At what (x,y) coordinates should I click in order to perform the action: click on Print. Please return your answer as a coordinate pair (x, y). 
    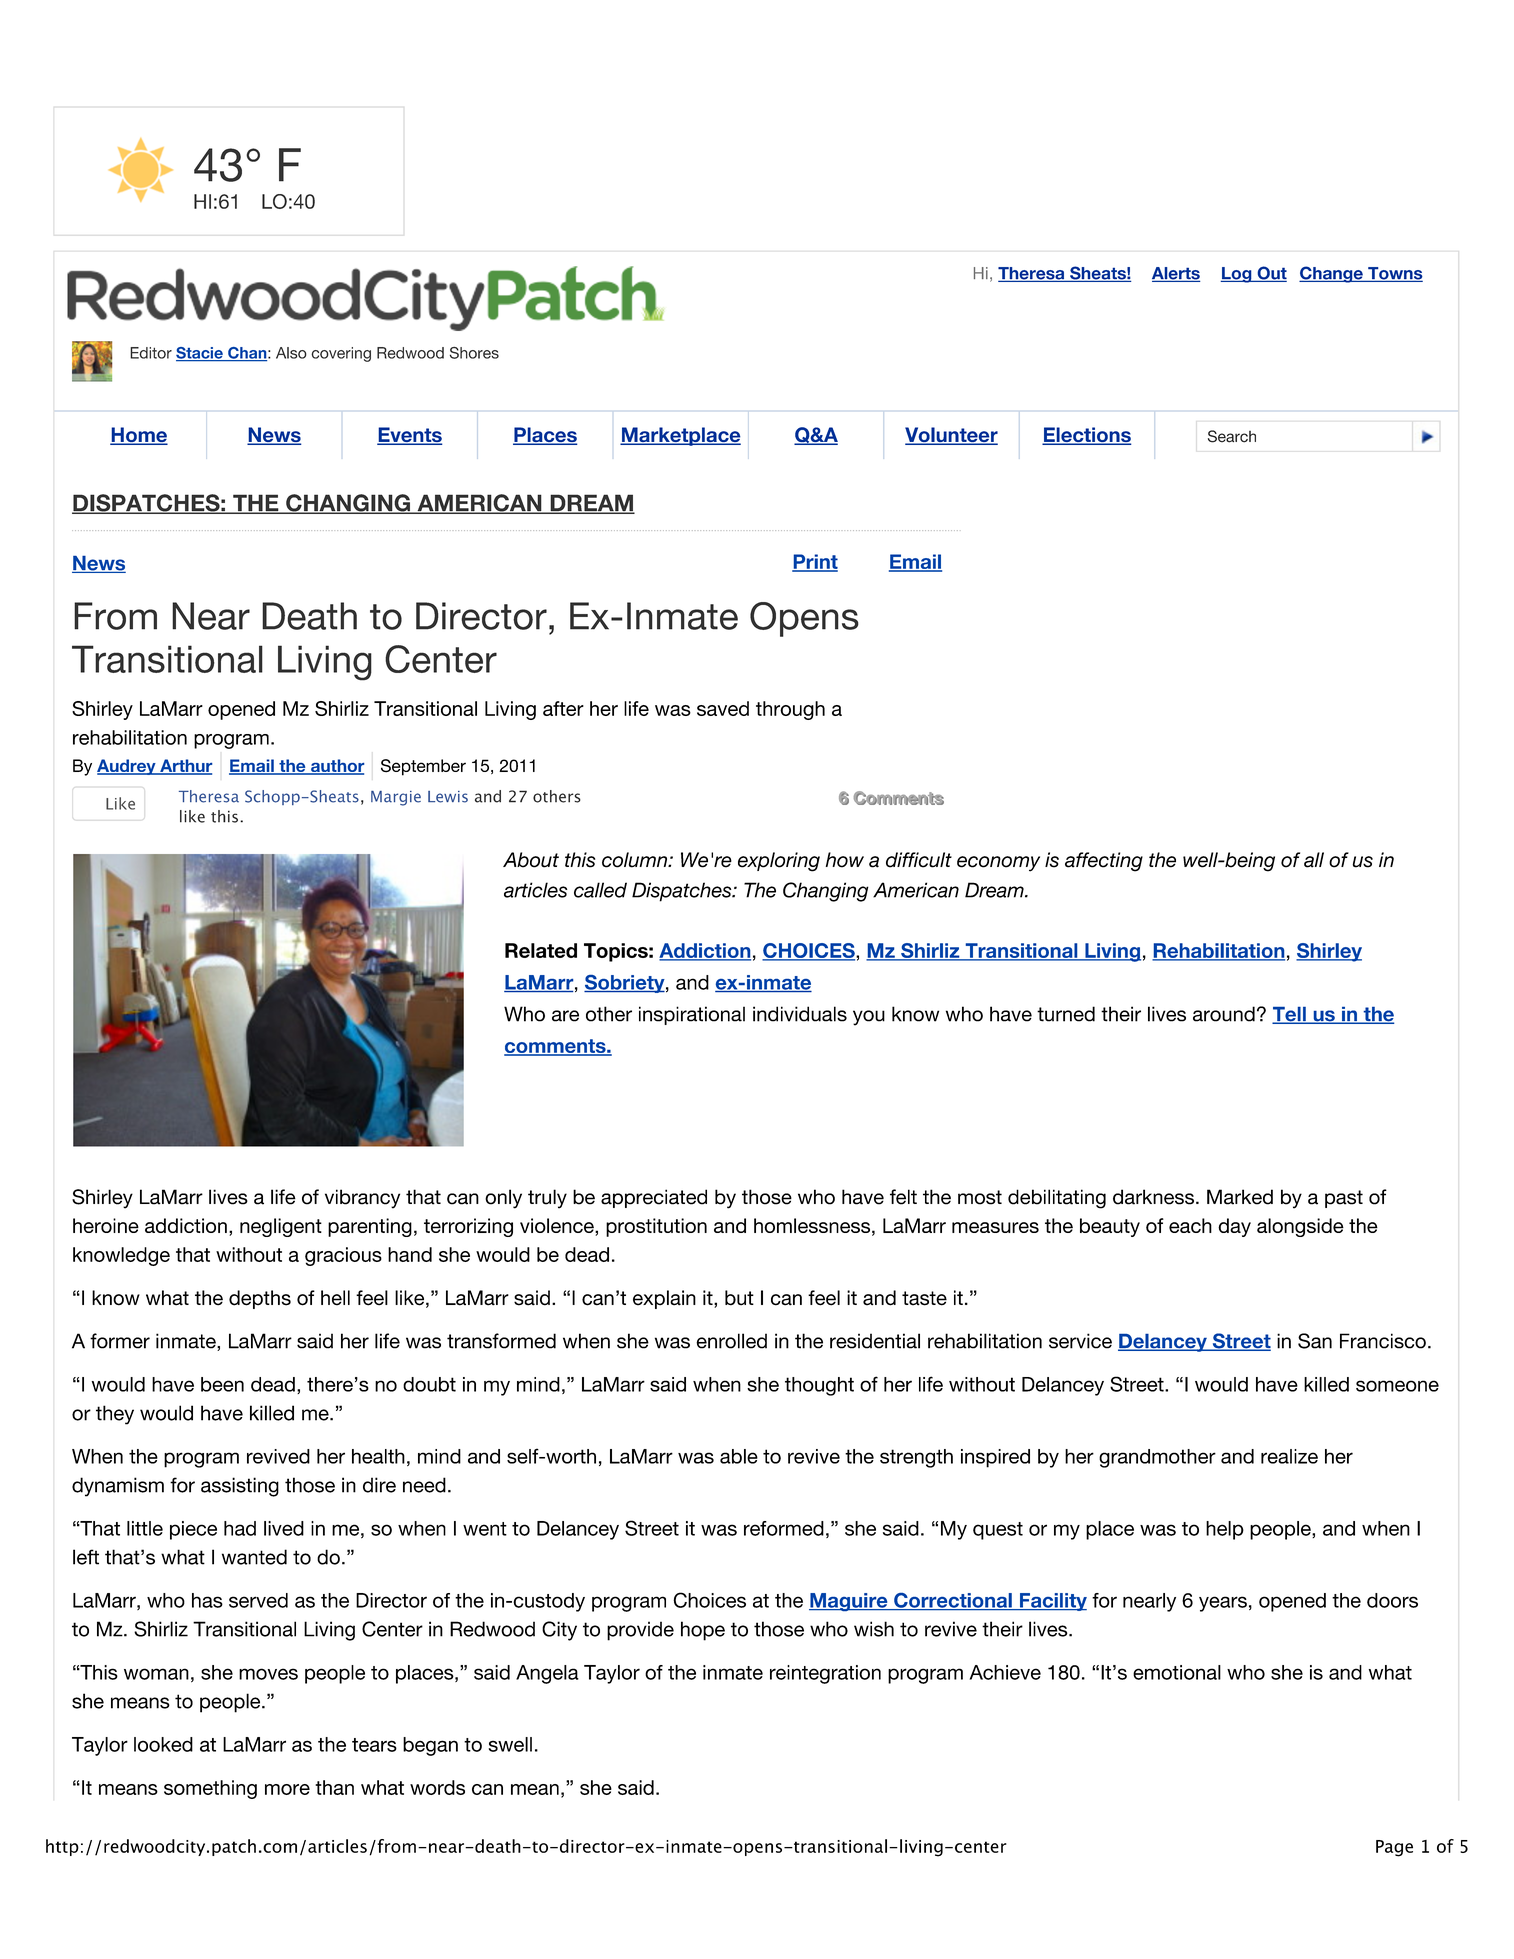
    Looking at the image, I should click on (815, 562).
